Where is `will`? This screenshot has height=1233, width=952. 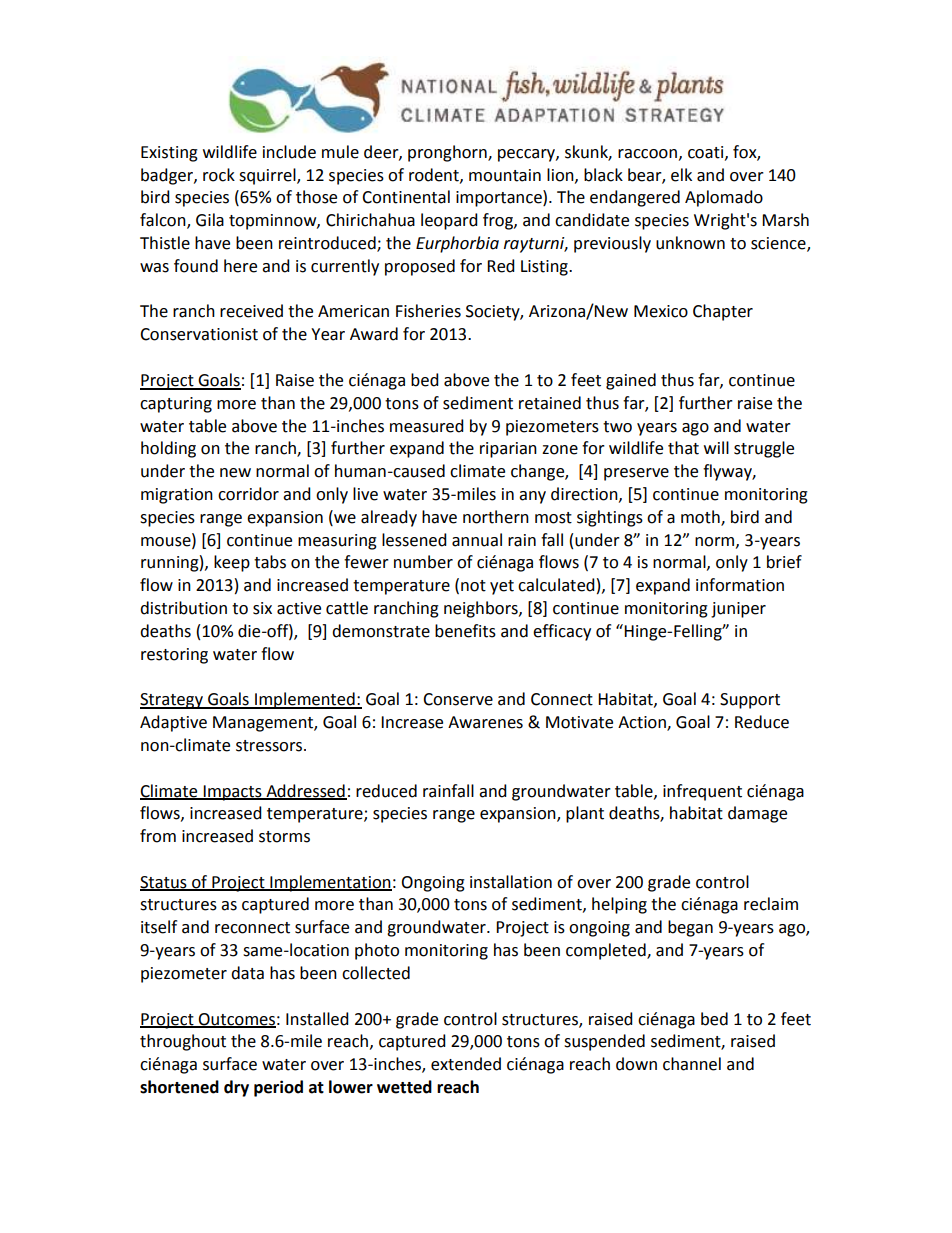 will is located at coordinates (716, 447).
